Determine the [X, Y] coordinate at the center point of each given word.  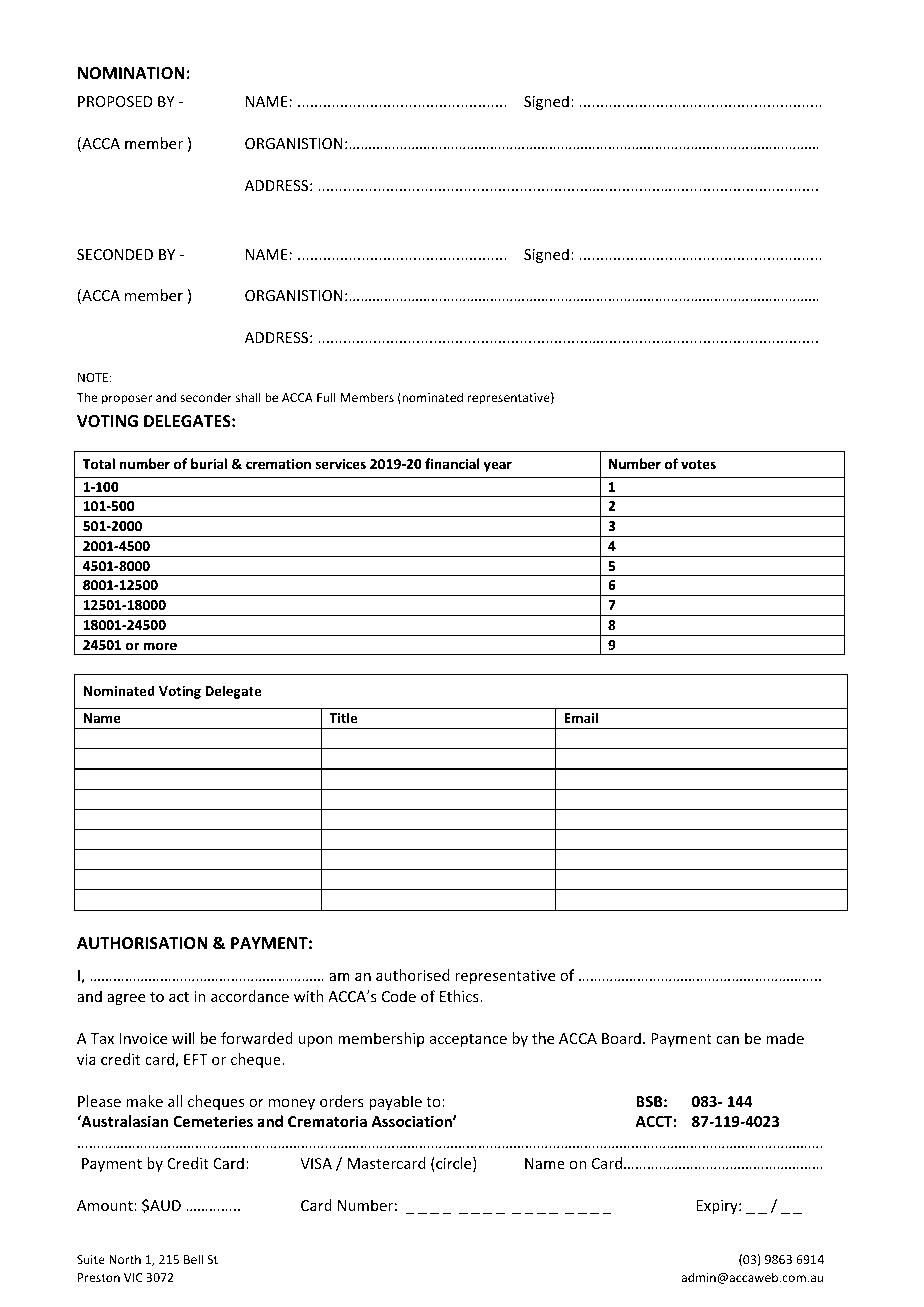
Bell [193, 1259]
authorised [413, 975]
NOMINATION [131, 73]
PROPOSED [115, 101]
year [498, 466]
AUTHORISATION [142, 943]
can [727, 1040]
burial [209, 463]
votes [698, 464]
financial [452, 463]
